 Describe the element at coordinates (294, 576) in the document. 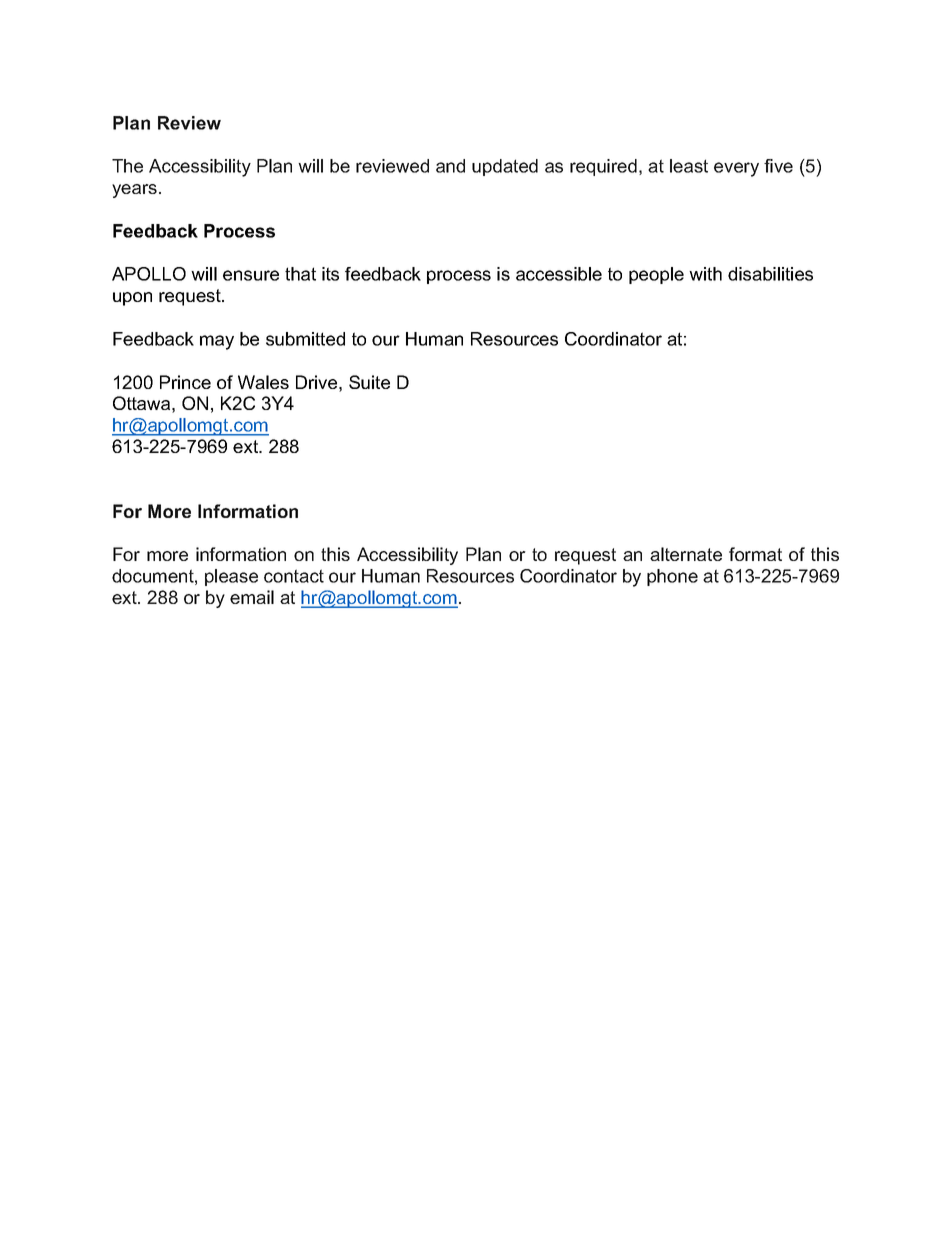

I see `contact` at that location.
